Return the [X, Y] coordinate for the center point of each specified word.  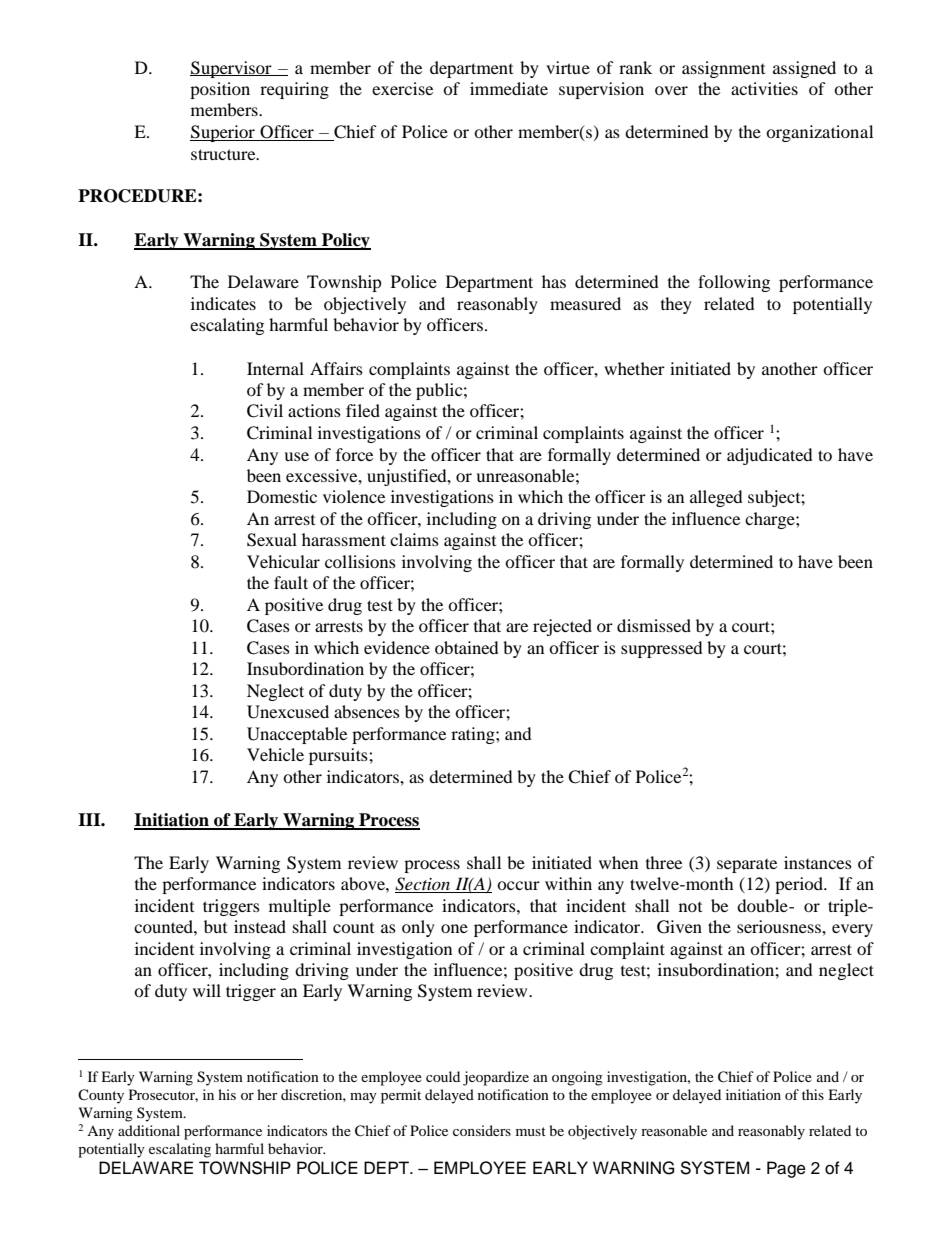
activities [764, 88]
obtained [467, 647]
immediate [509, 88]
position [220, 90]
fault [291, 582]
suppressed [662, 649]
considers [482, 1130]
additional [149, 1130]
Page [786, 1169]
